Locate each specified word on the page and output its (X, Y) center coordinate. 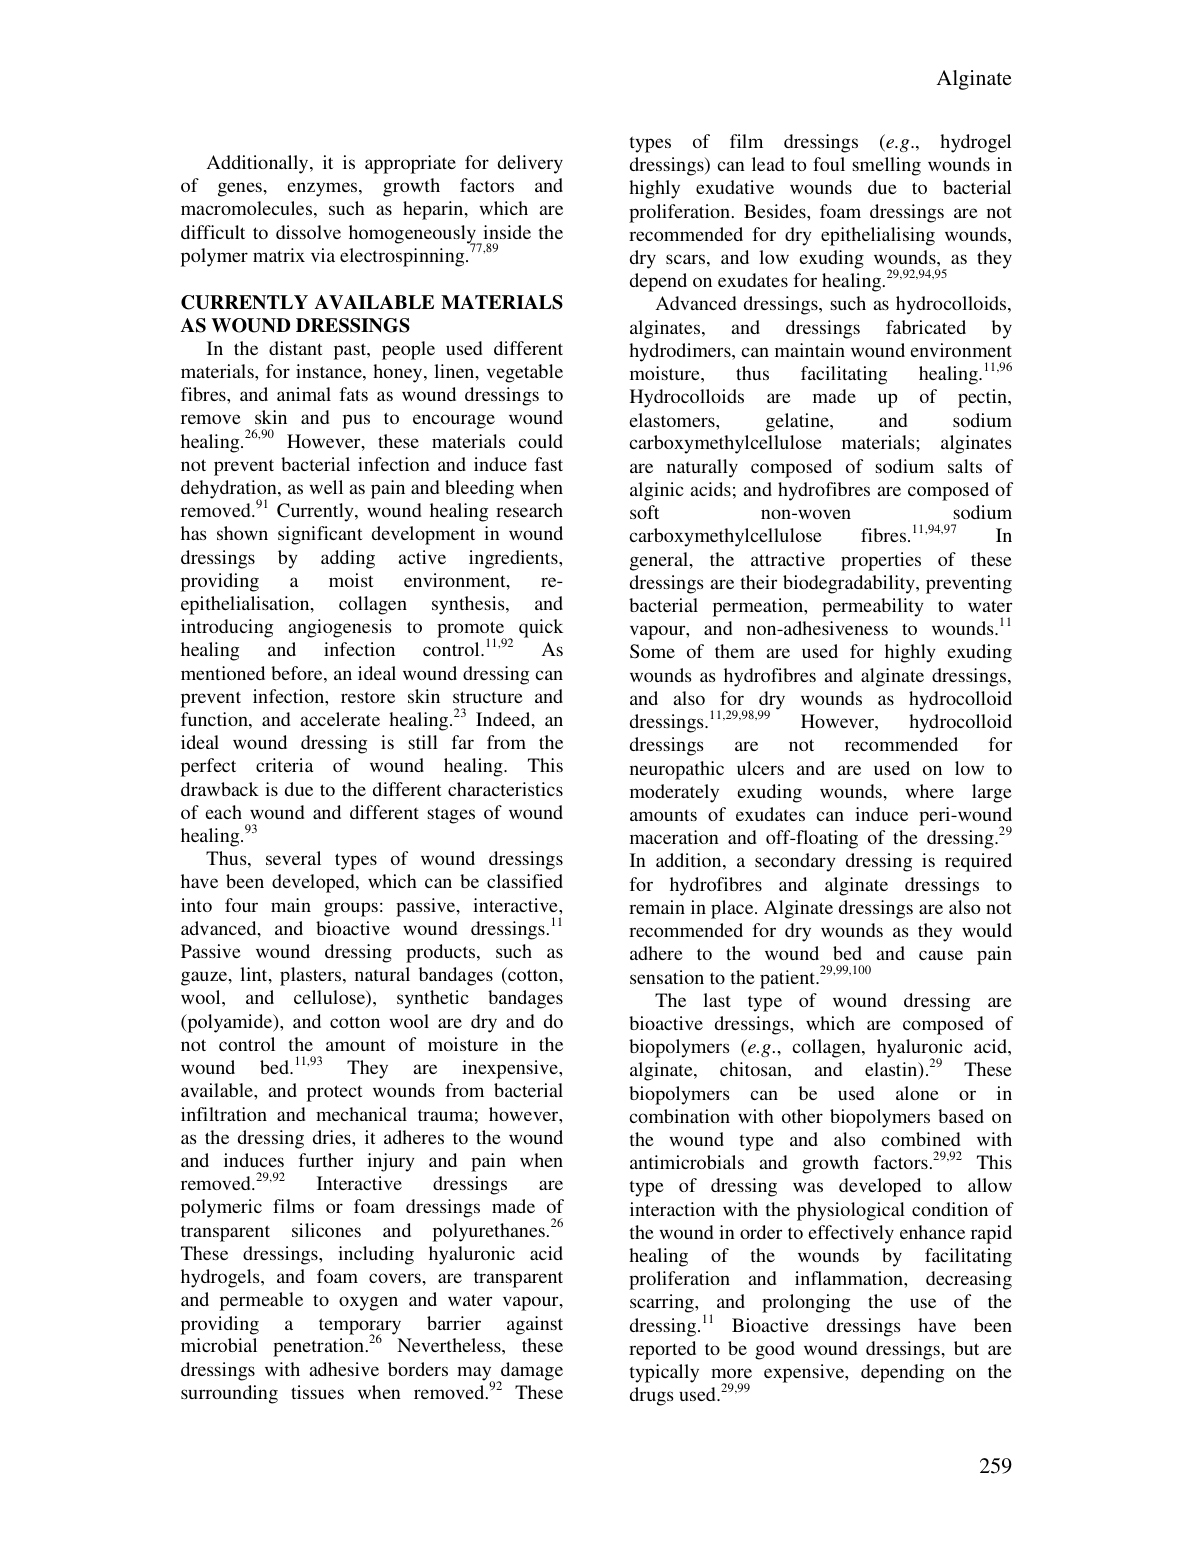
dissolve (308, 232)
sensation (667, 977)
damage (531, 1372)
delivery (530, 164)
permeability (872, 607)
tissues (317, 1392)
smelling (887, 166)
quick (541, 628)
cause (941, 955)
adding (348, 559)
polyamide (230, 1023)
